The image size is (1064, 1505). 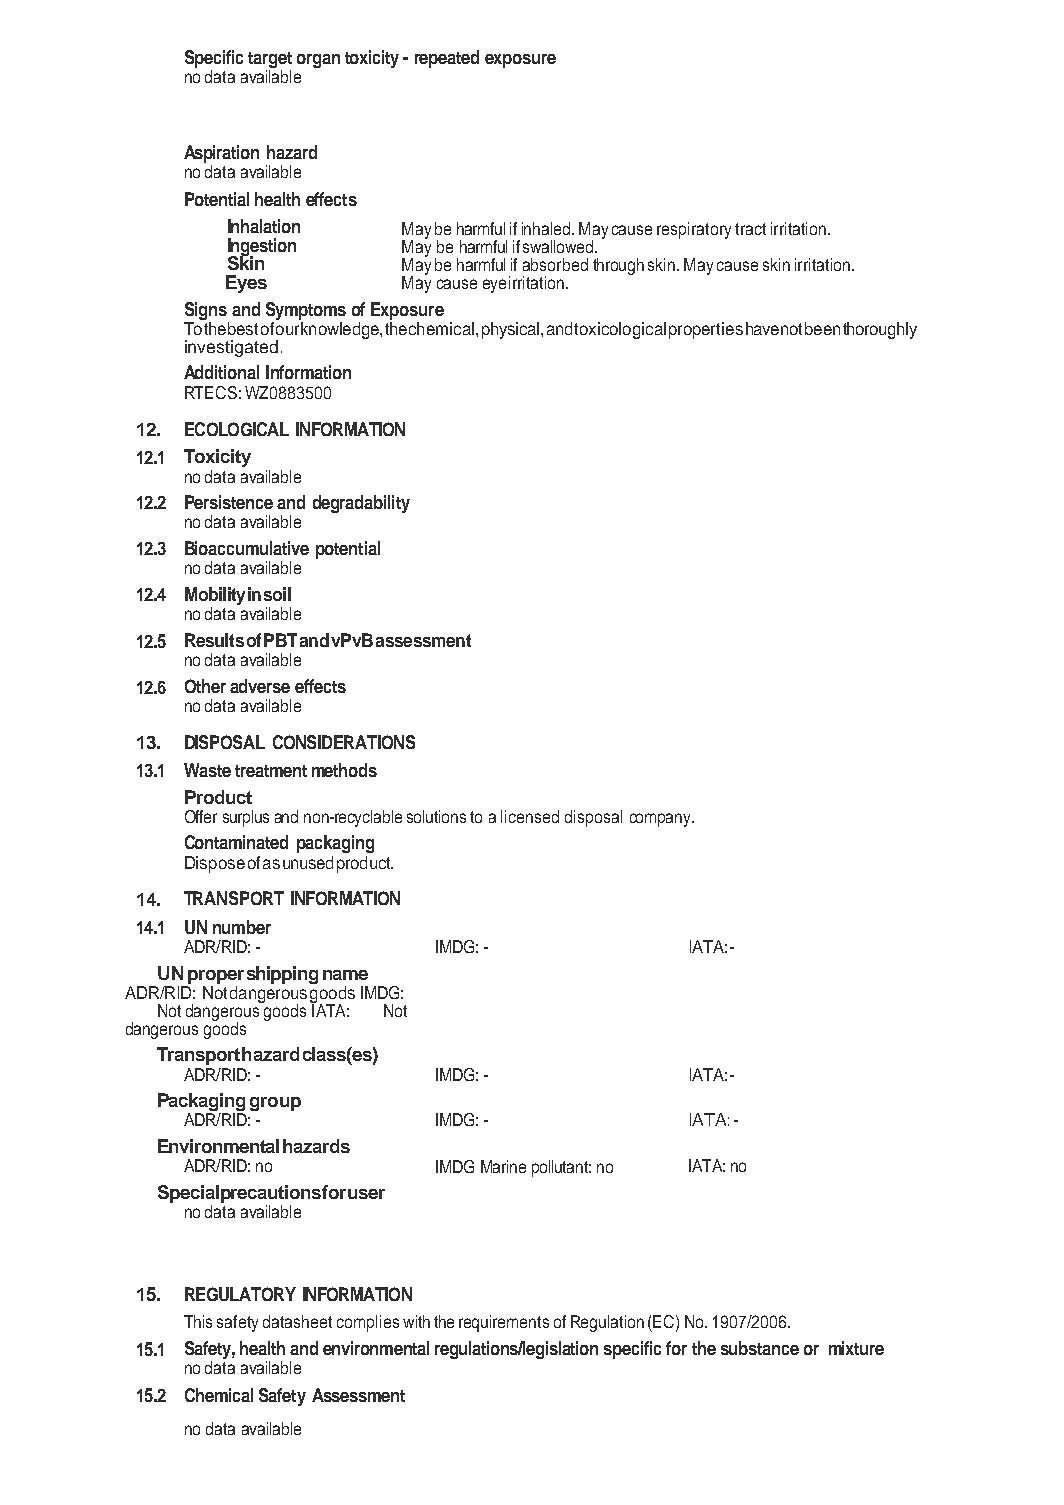 What do you see at coordinates (504, 1323) in the screenshot?
I see `requirements` at bounding box center [504, 1323].
